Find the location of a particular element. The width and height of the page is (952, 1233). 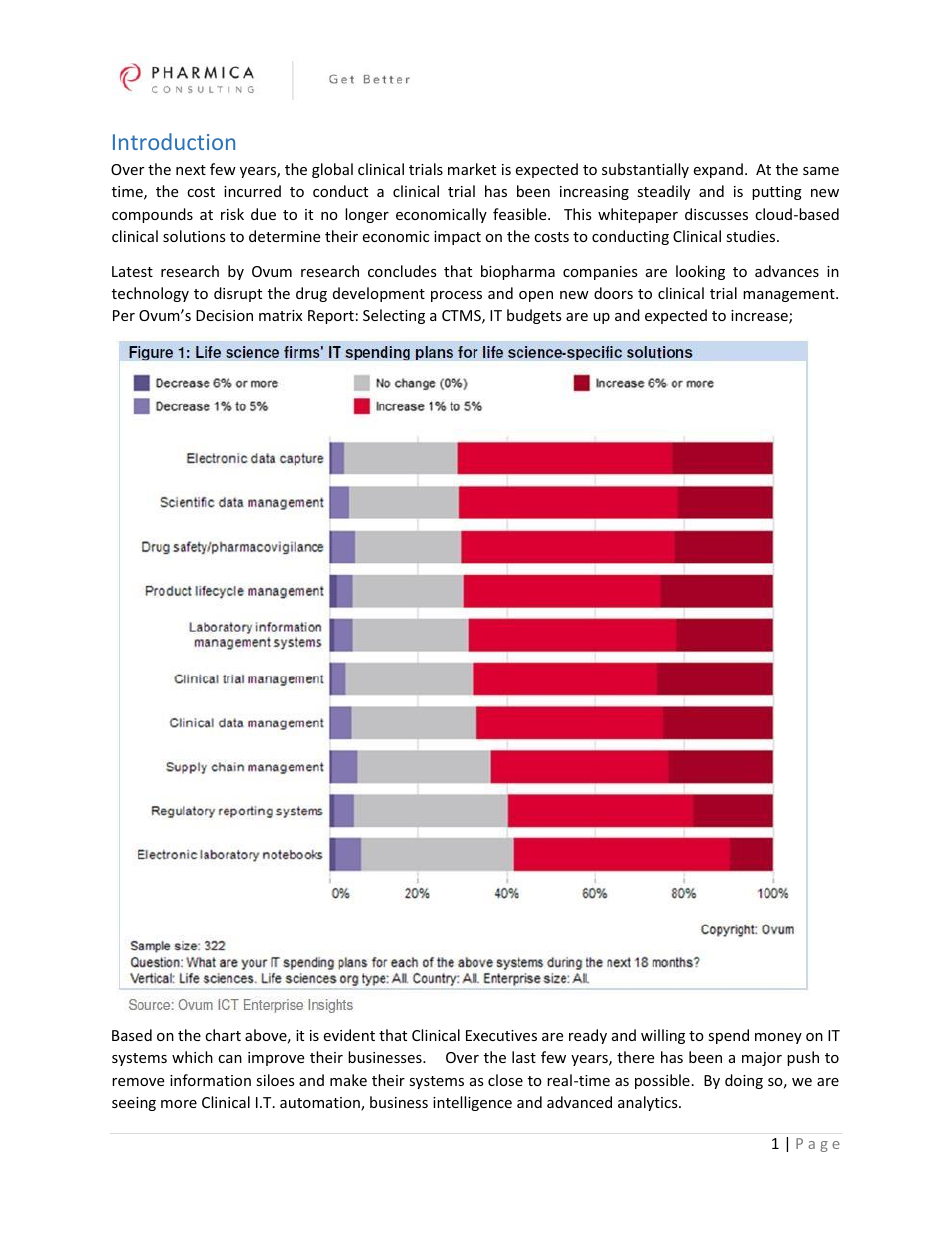

matrix is located at coordinates (280, 315).
